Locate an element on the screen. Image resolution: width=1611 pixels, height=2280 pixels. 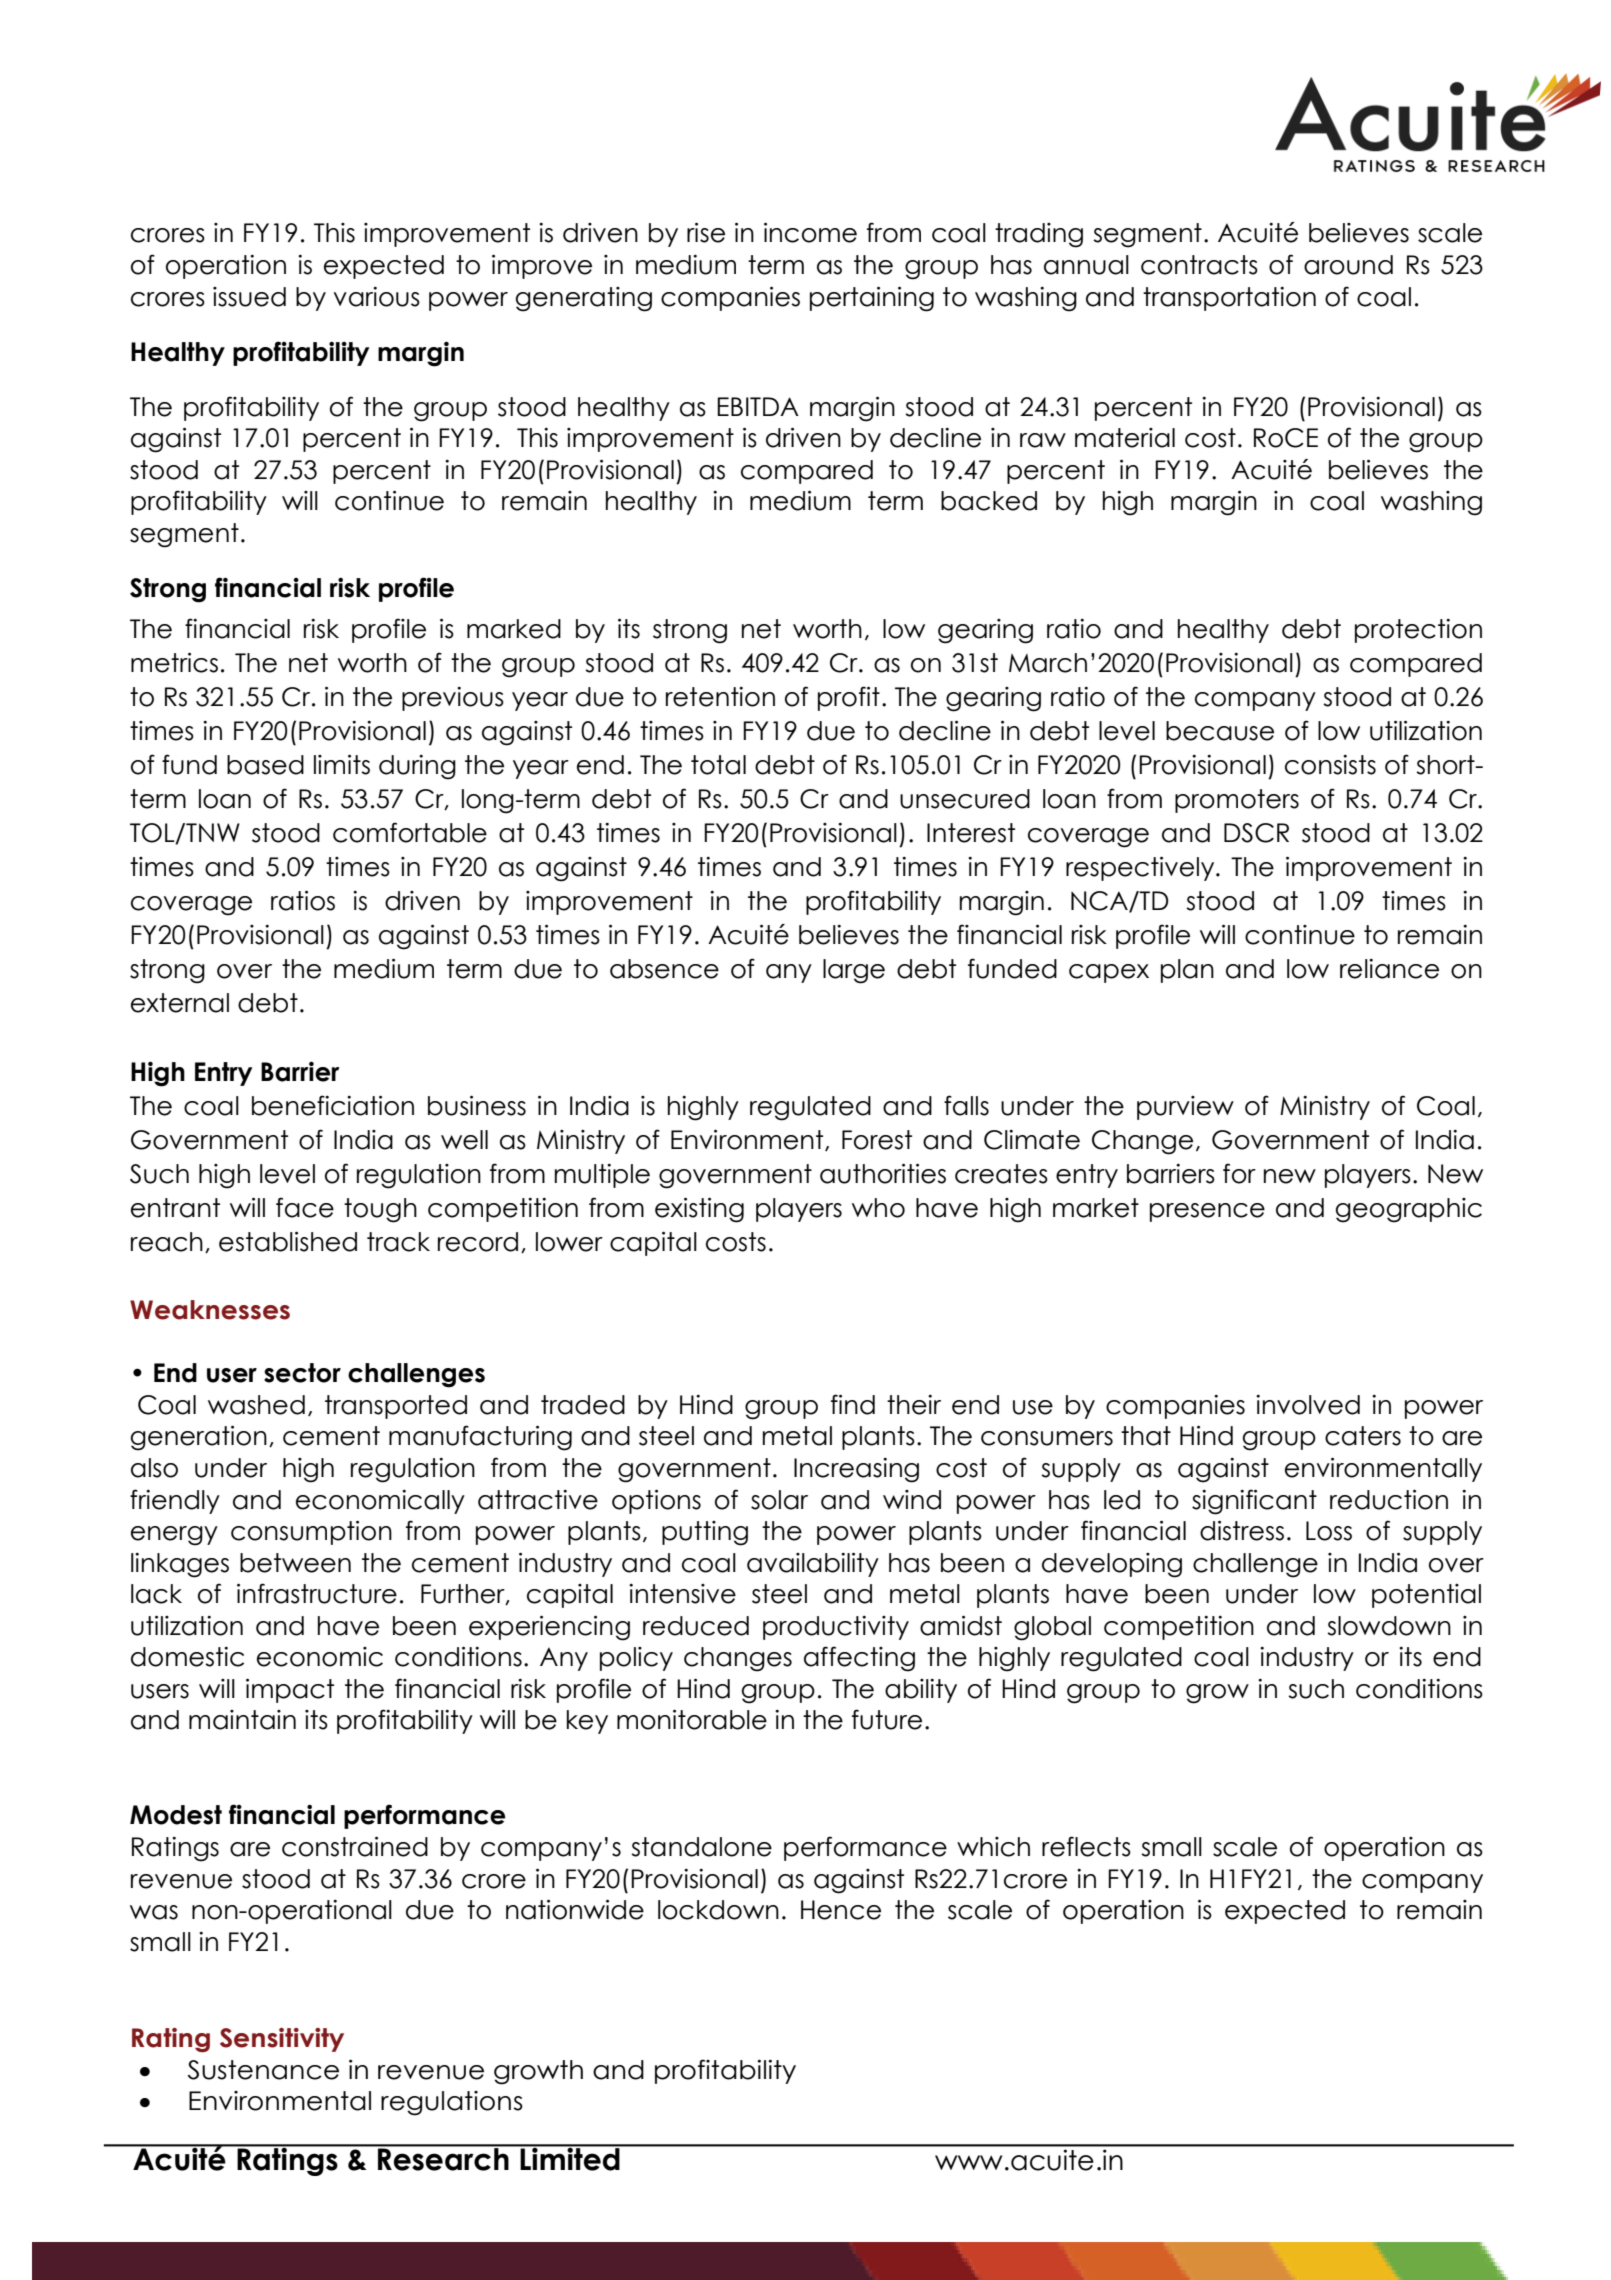
issued is located at coordinates (249, 297).
